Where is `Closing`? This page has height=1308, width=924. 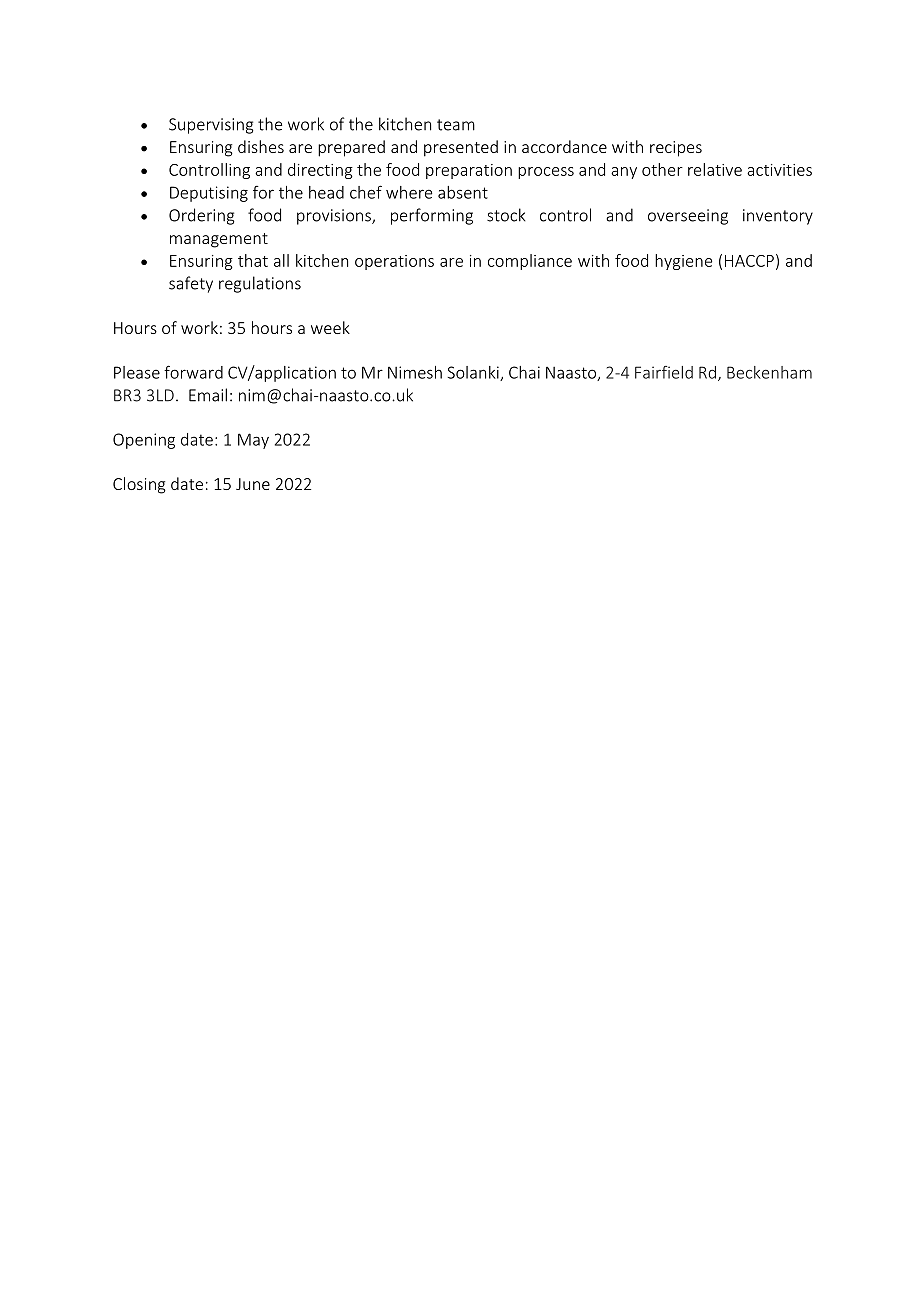
Closing is located at coordinates (139, 485).
